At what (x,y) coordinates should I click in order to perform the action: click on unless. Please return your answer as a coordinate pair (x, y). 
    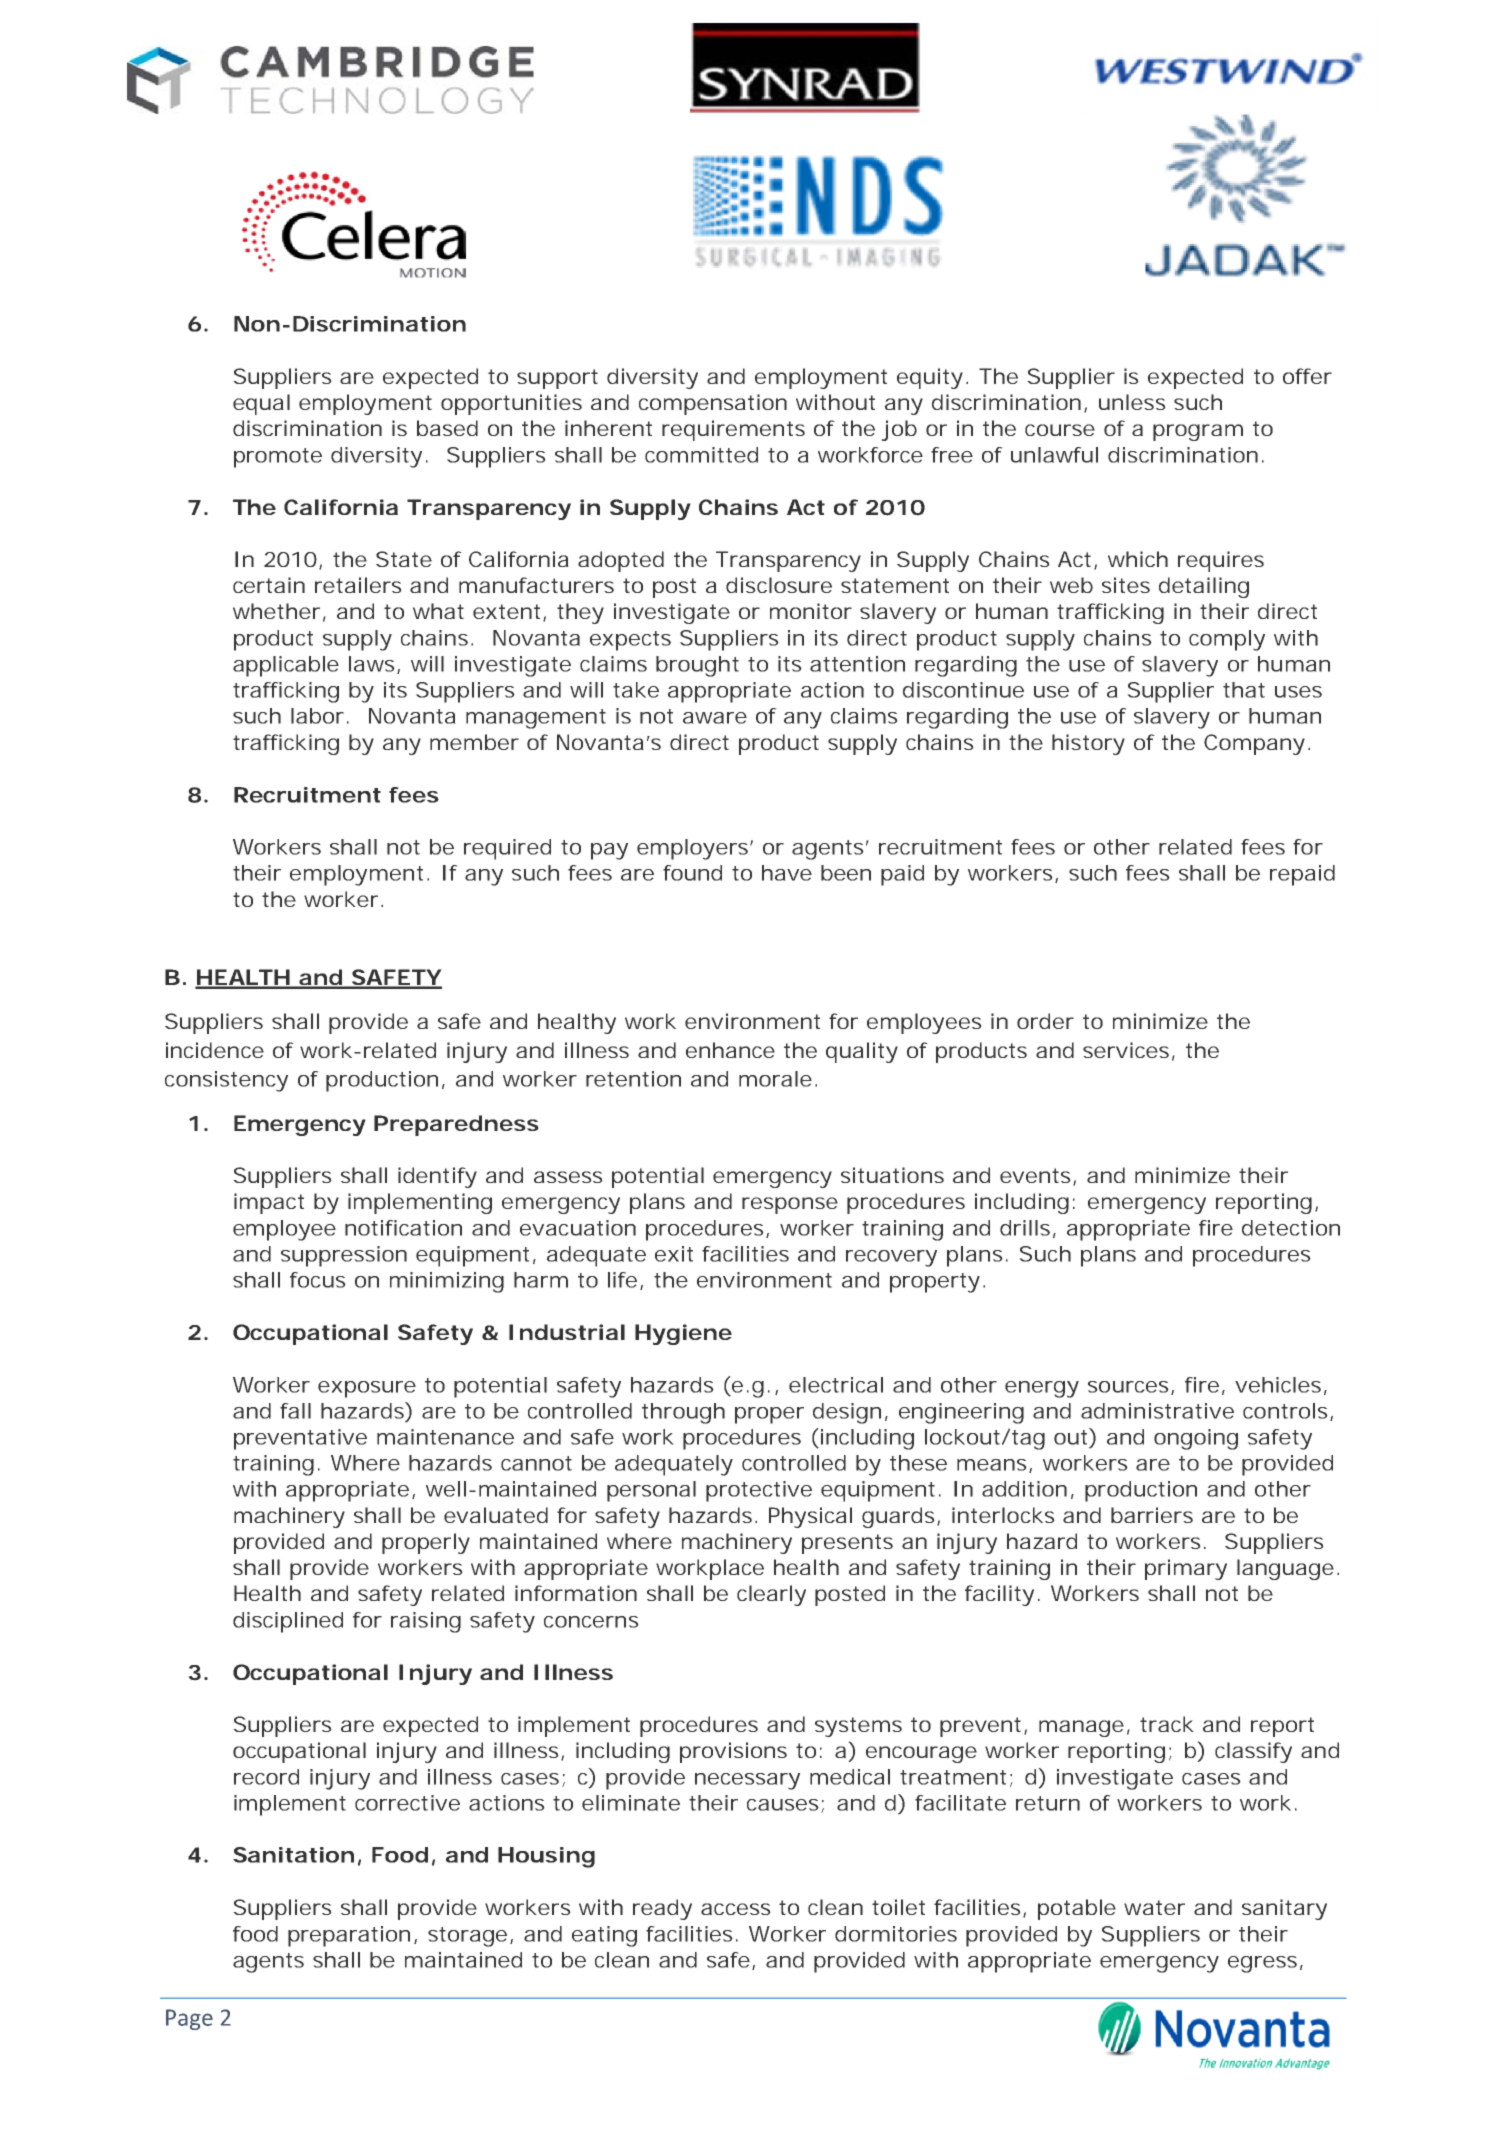
    Looking at the image, I should click on (1132, 402).
